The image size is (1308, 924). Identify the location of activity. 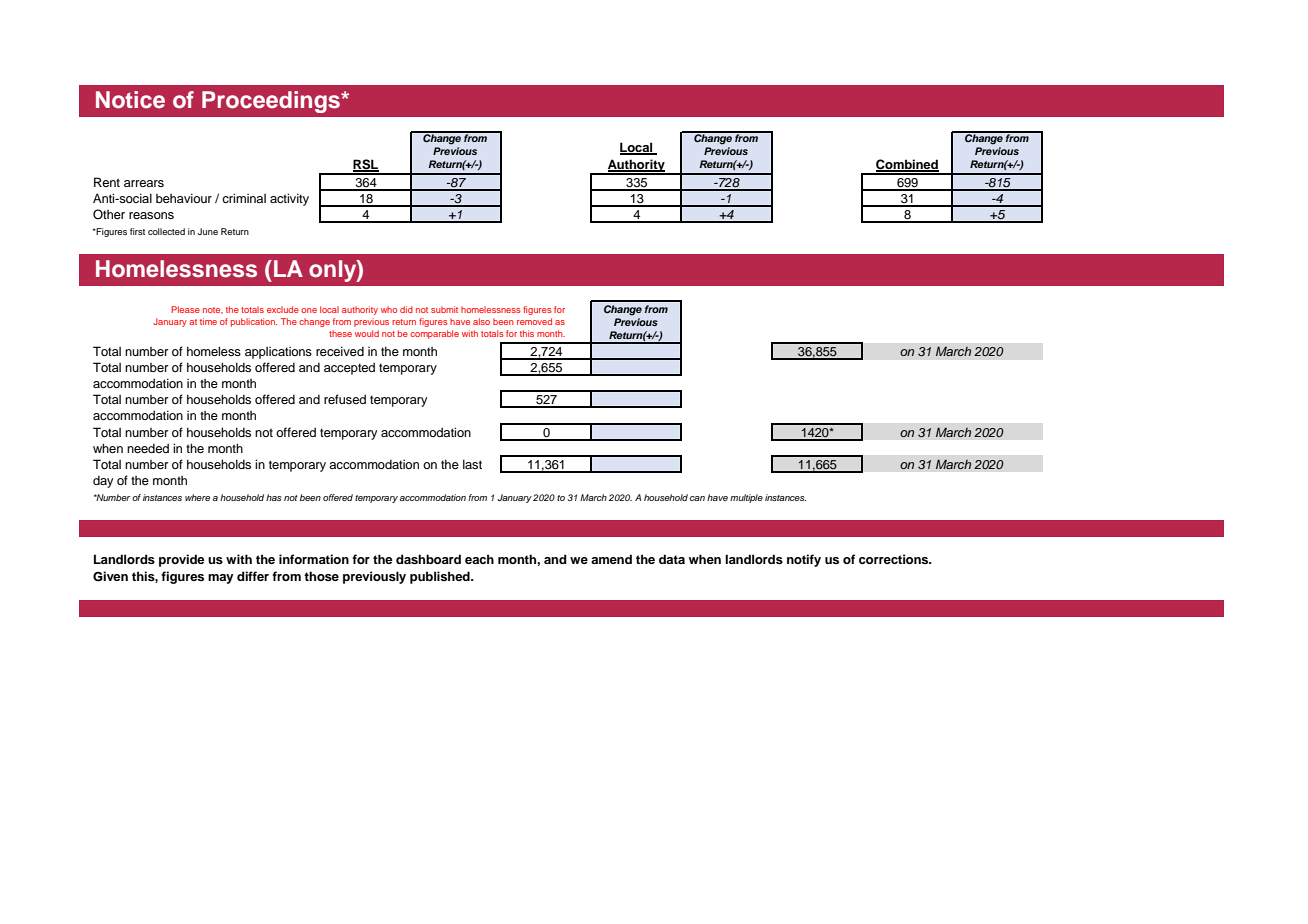
(289, 199).
